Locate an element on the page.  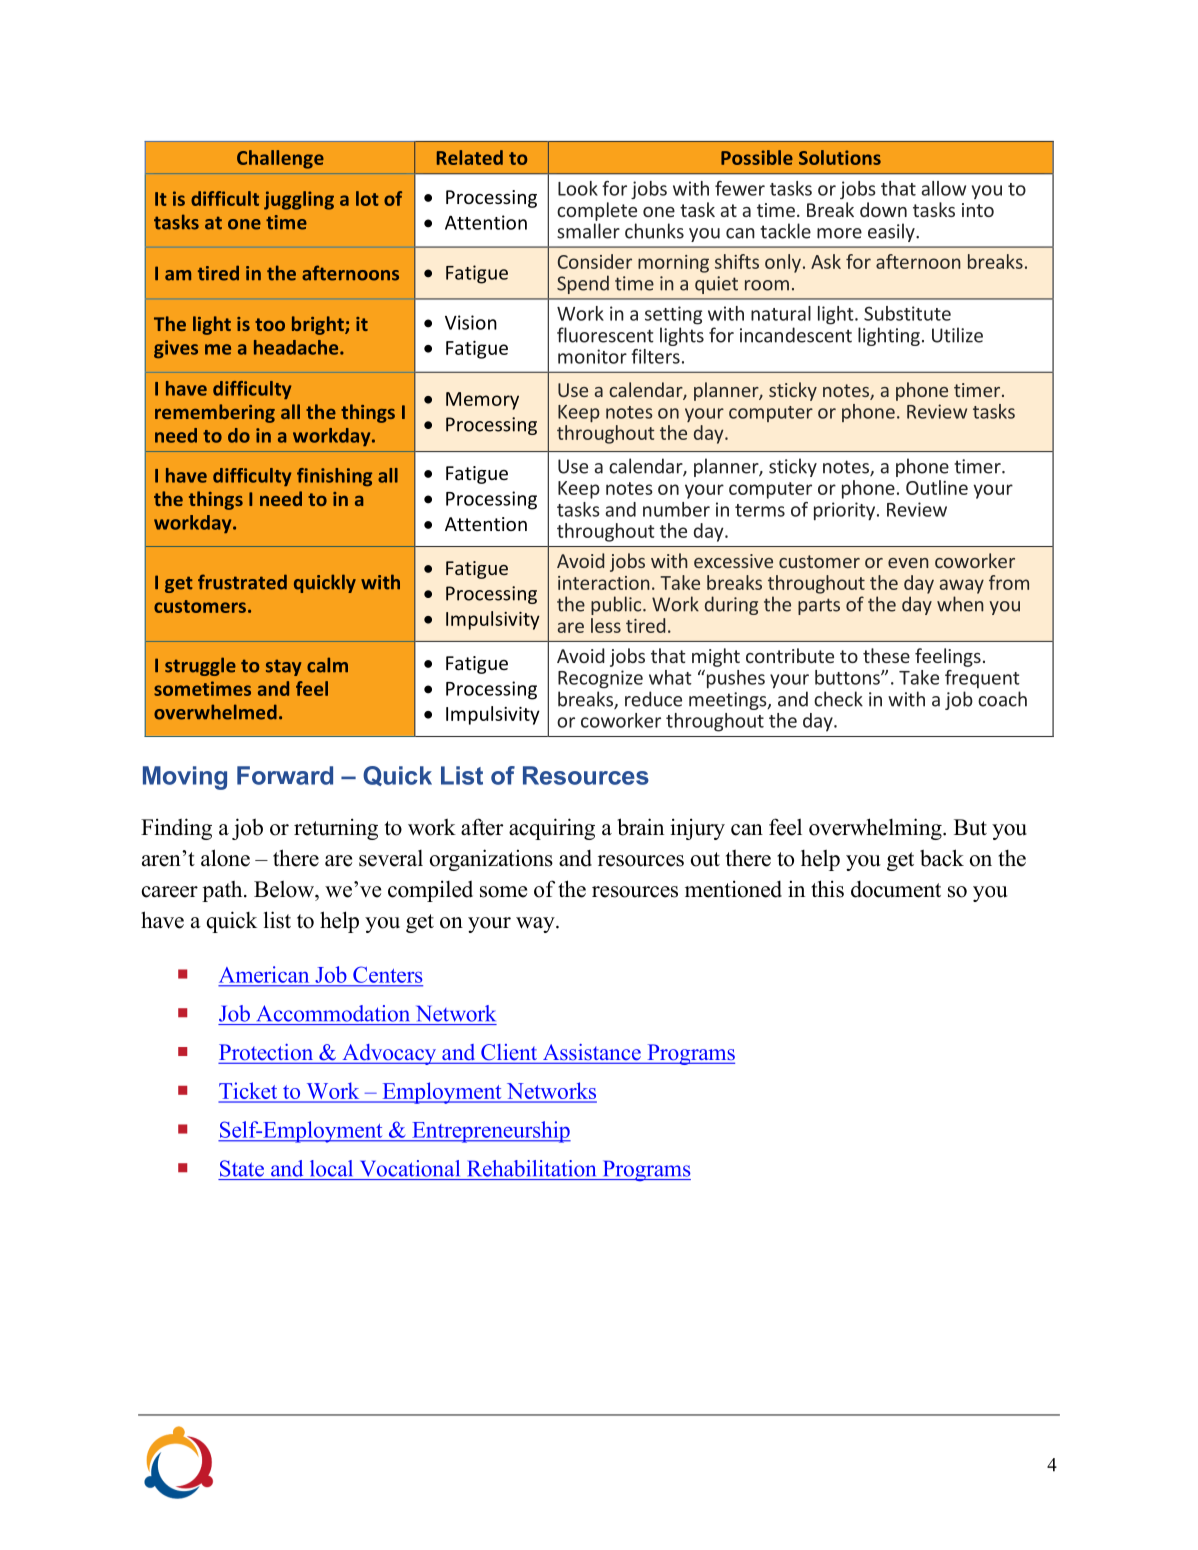
juggling is located at coordinates (299, 200).
